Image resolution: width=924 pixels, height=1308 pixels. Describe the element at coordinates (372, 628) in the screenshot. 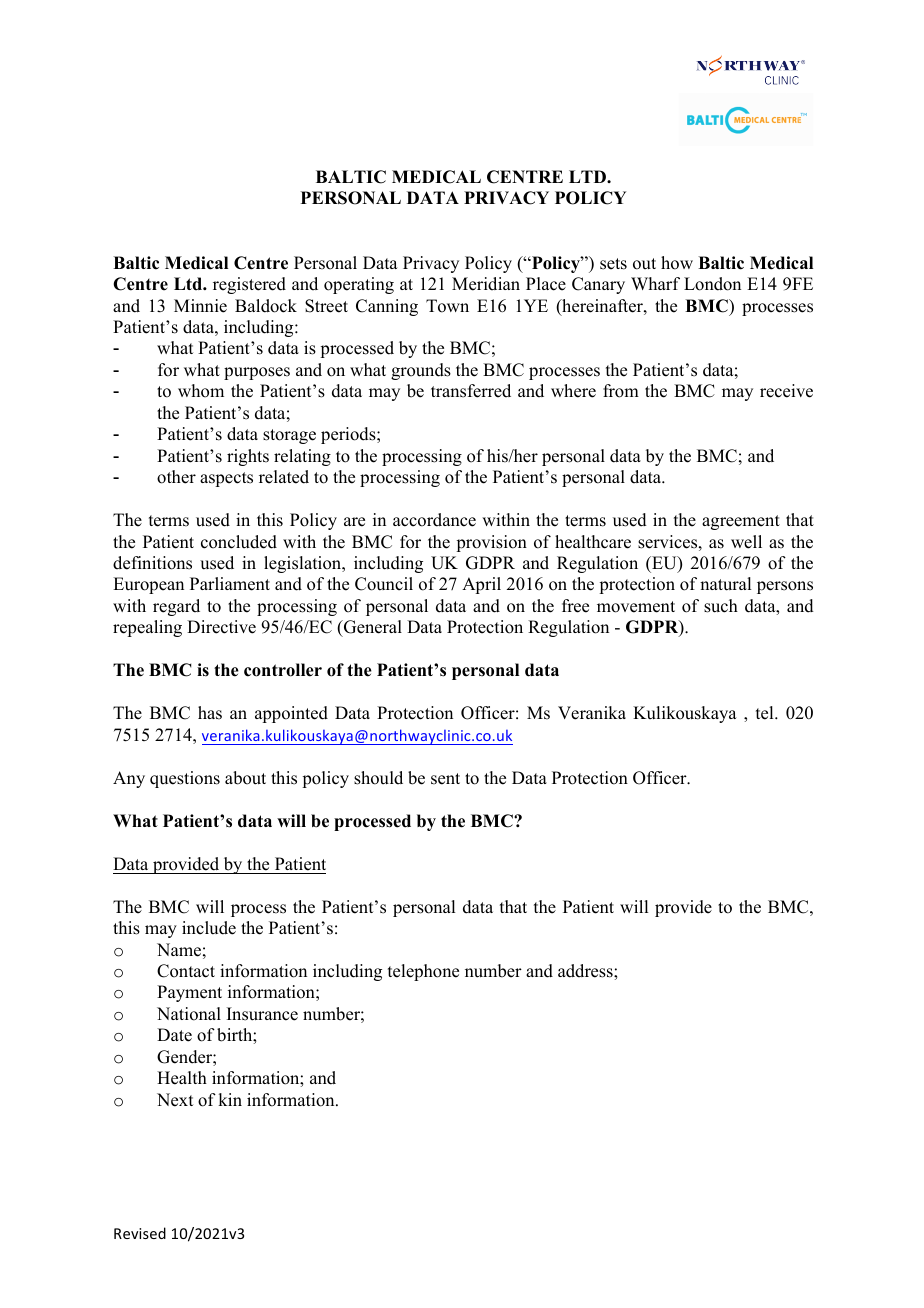

I see `General` at that location.
